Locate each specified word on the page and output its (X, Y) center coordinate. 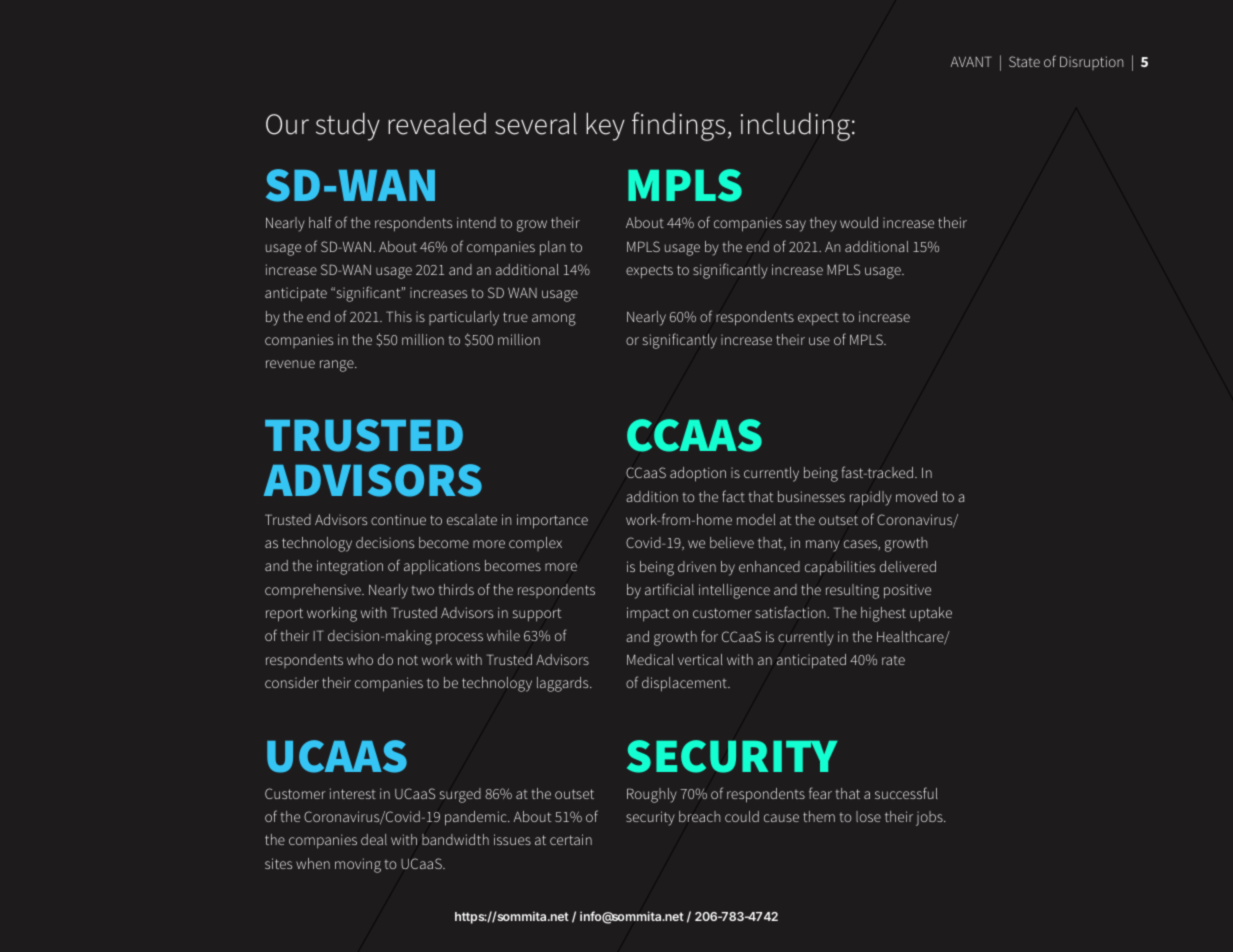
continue (398, 519)
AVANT (971, 61)
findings (678, 126)
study (348, 126)
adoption (698, 474)
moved (916, 496)
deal (374, 839)
